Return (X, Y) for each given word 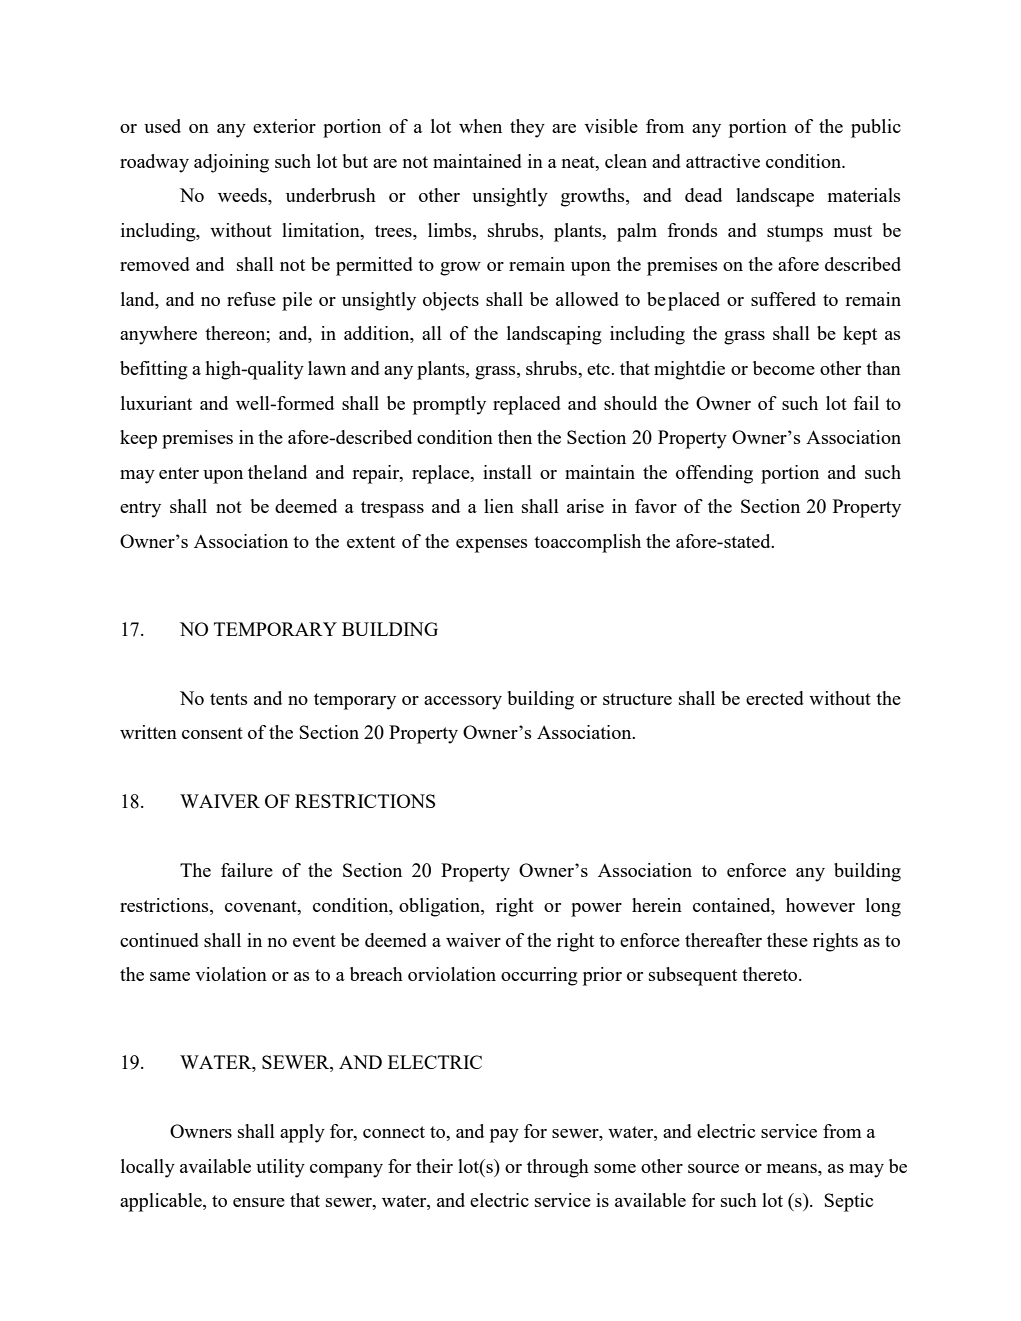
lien (499, 506)
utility (280, 1168)
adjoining (231, 163)
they (527, 128)
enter (179, 473)
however (820, 905)
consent (212, 733)
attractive (723, 161)
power (596, 910)
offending (714, 474)
